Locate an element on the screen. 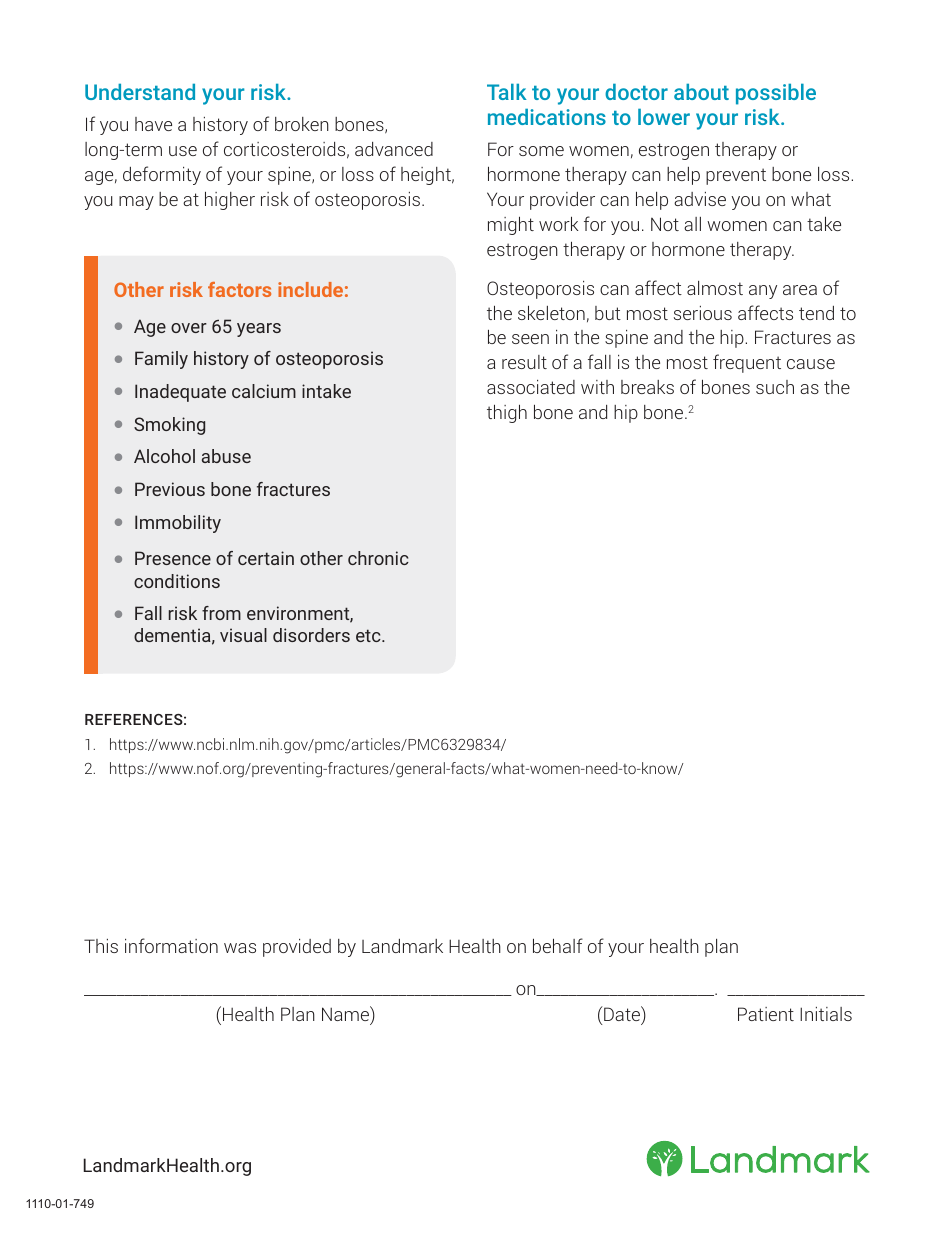 The height and width of the screenshot is (1233, 952). have is located at coordinates (153, 124).
